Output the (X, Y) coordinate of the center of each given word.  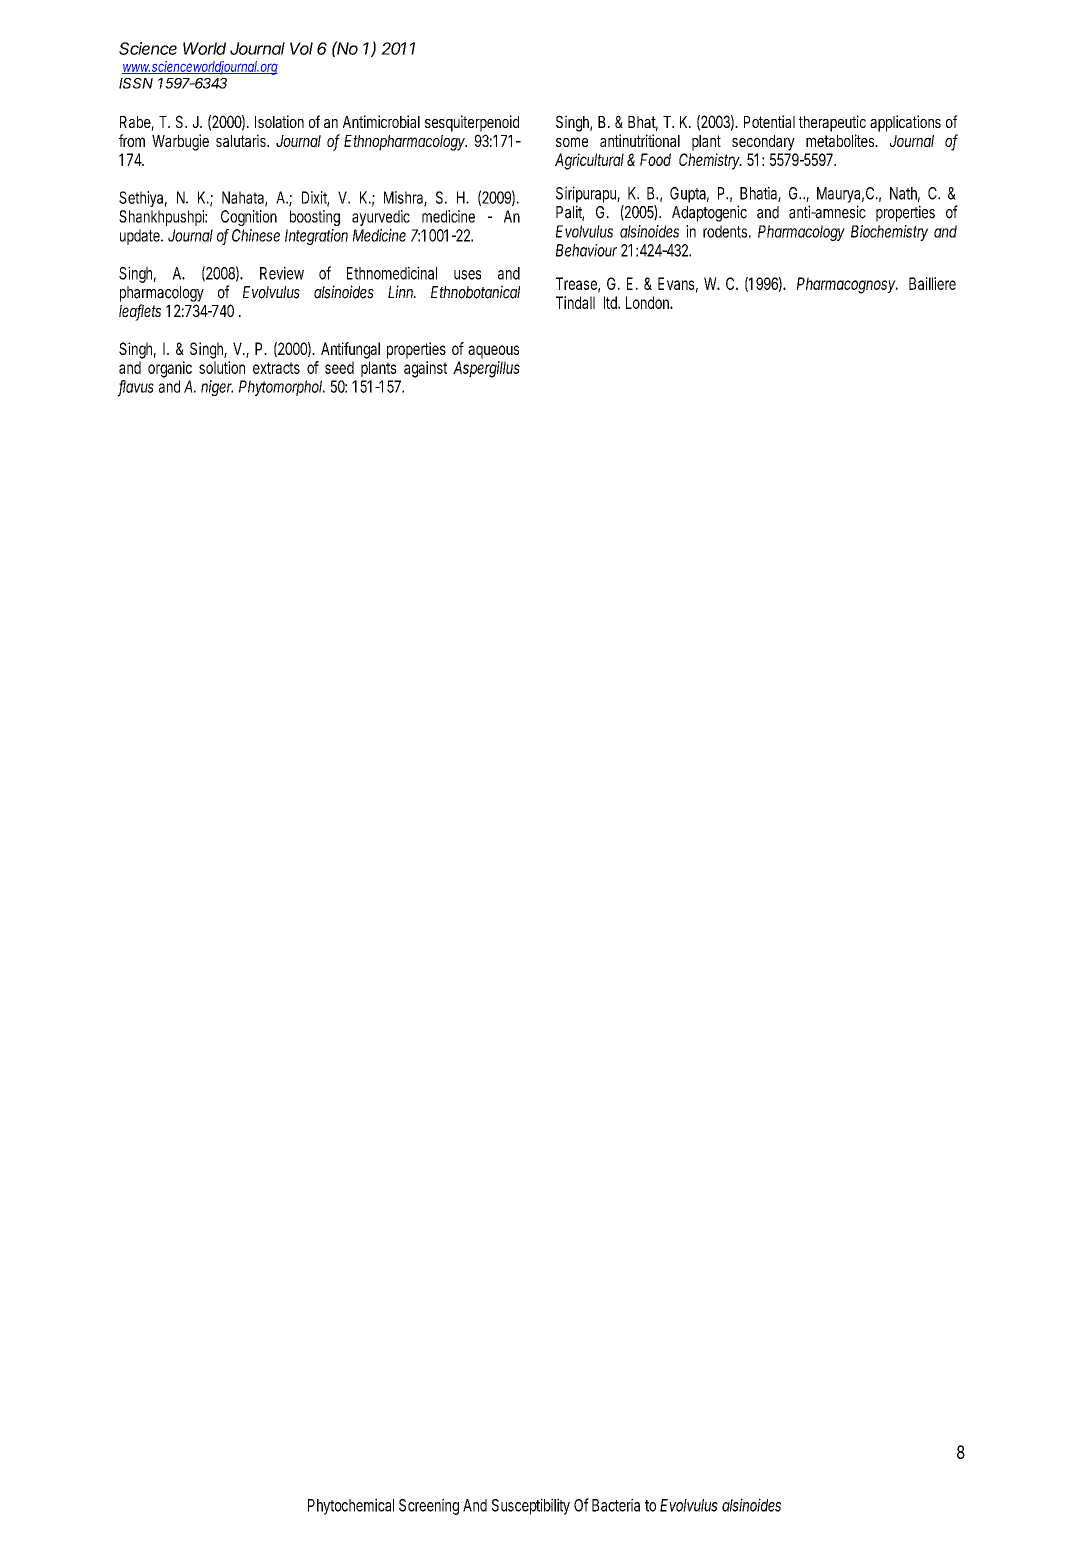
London (648, 302)
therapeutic (832, 123)
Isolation (279, 121)
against (425, 369)
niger (217, 388)
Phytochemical (351, 1506)
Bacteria (616, 1505)
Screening (429, 1506)
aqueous (493, 352)
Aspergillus (486, 369)
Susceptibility (531, 1506)
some (572, 142)
